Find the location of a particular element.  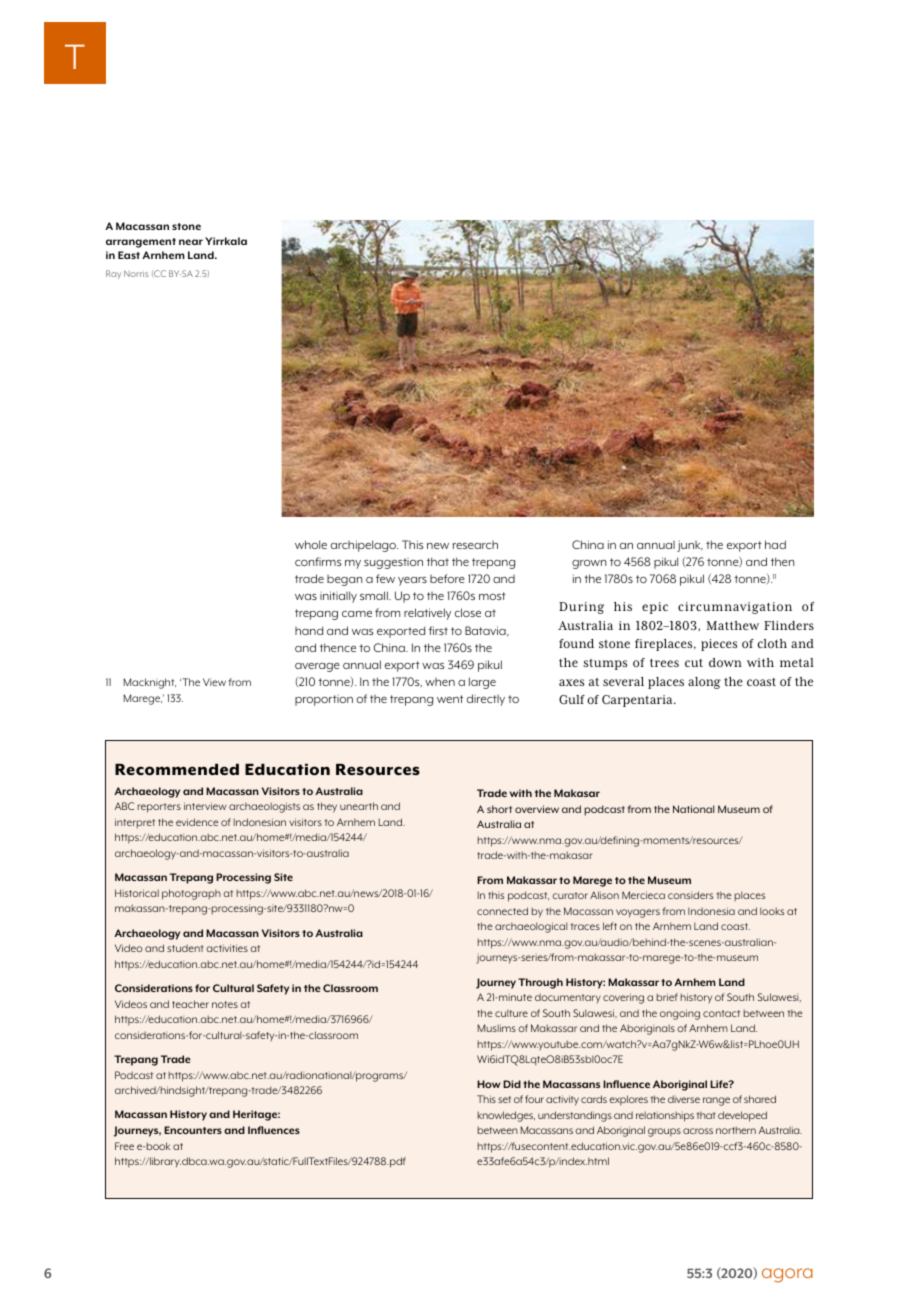

Recommended is located at coordinates (177, 770).
